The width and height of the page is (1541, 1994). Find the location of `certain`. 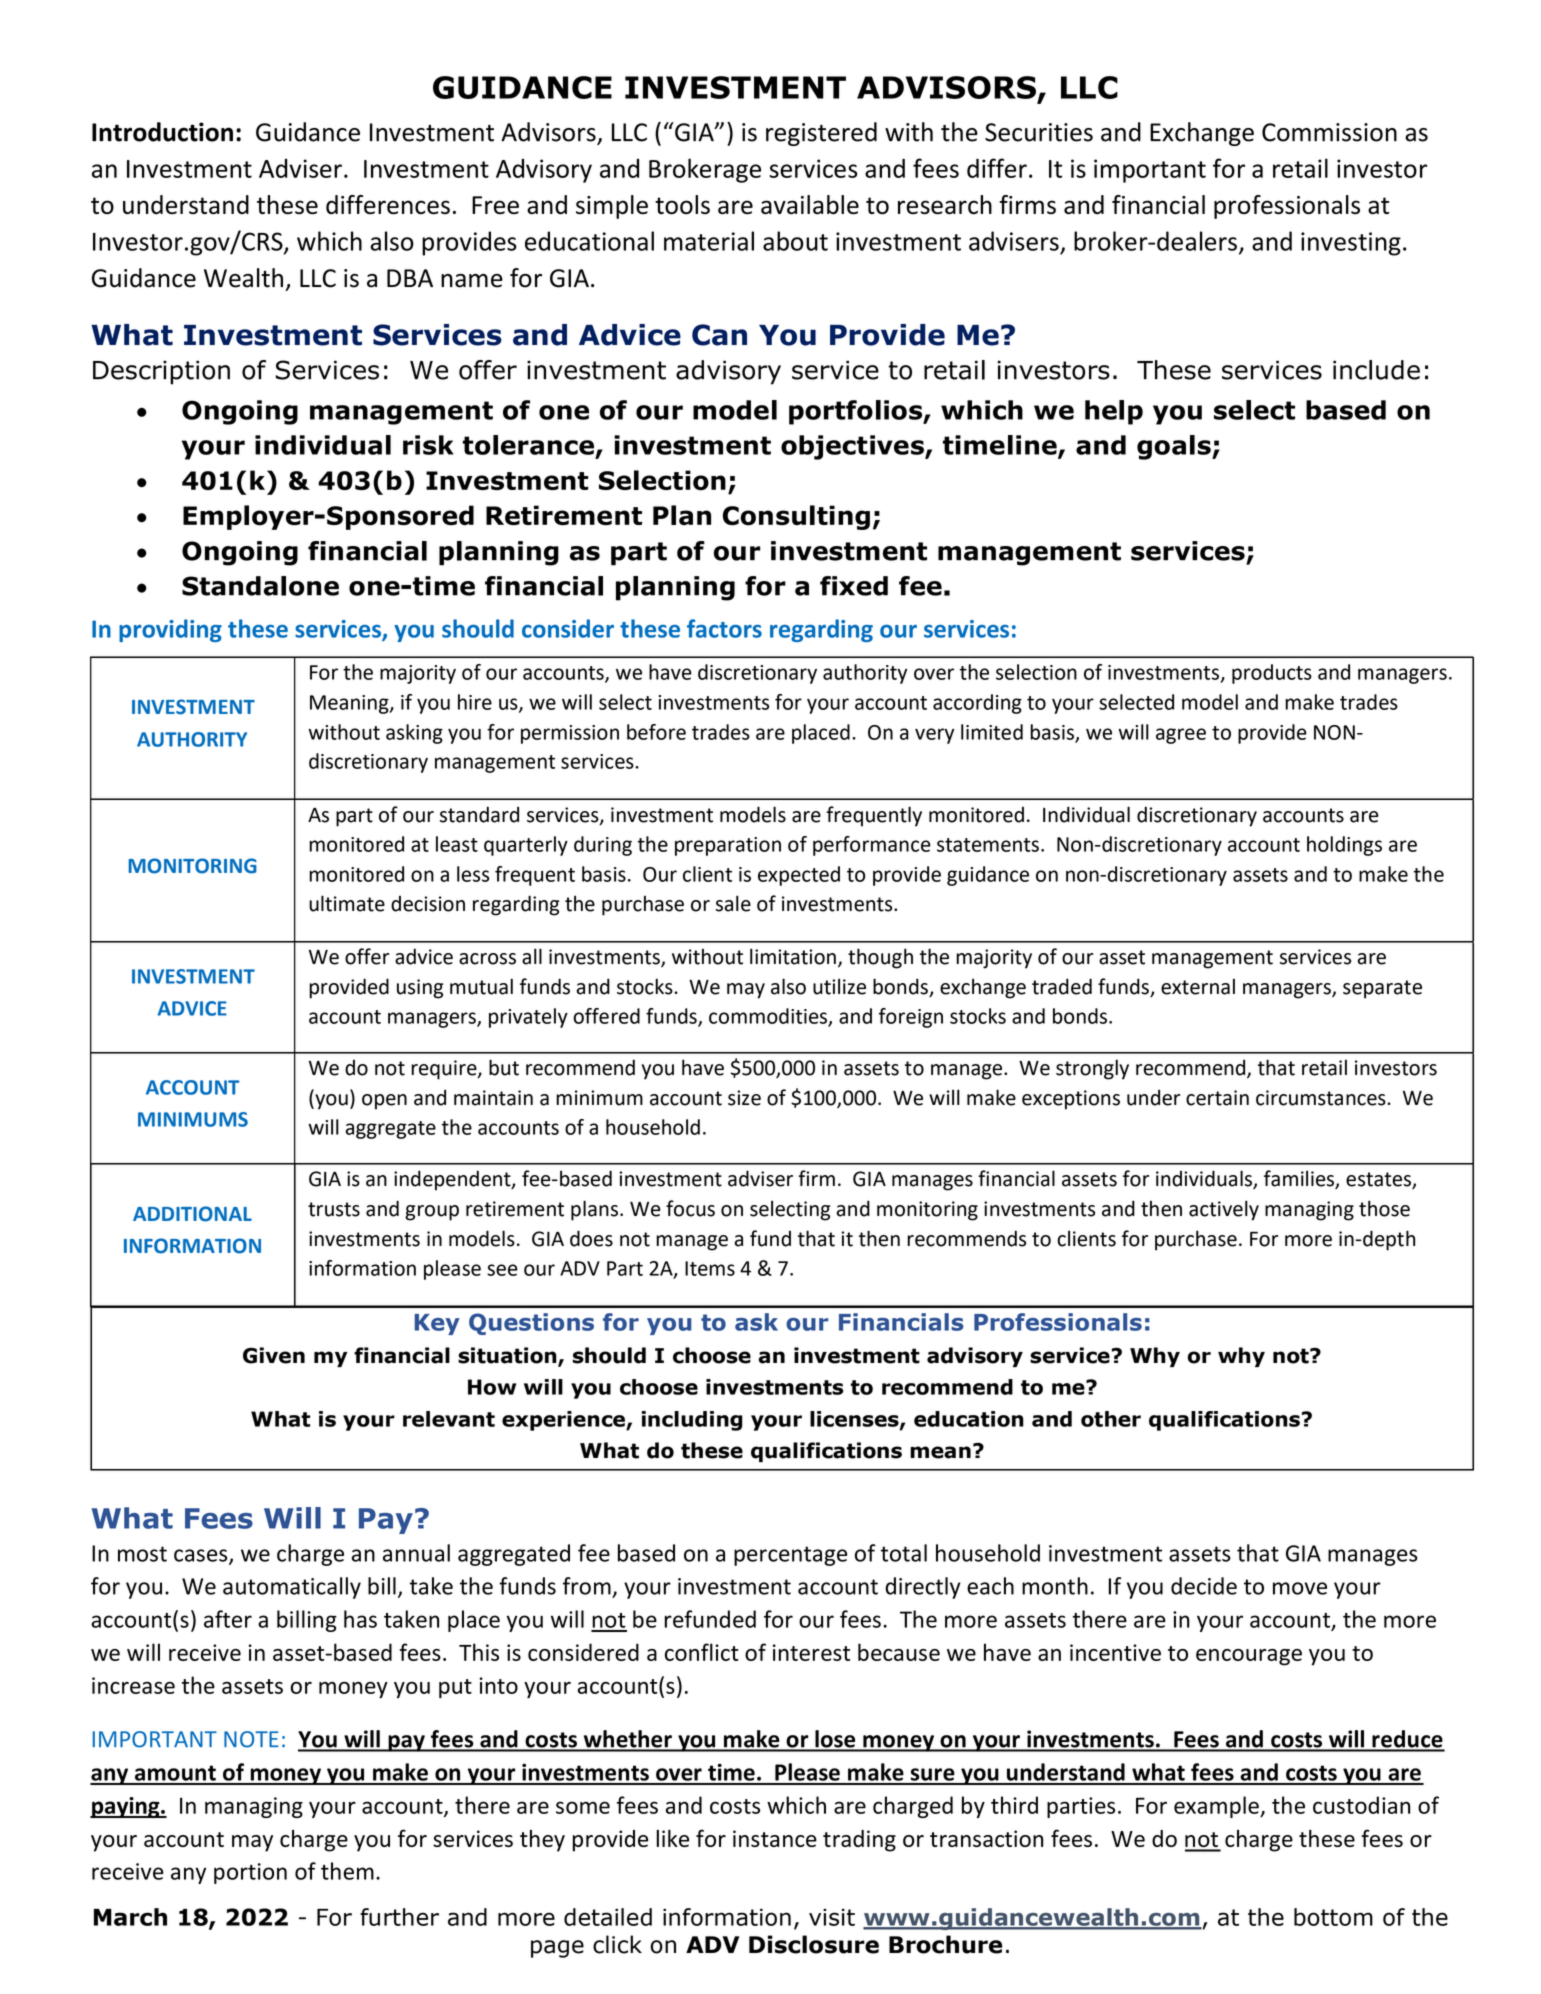

certain is located at coordinates (1217, 1098).
